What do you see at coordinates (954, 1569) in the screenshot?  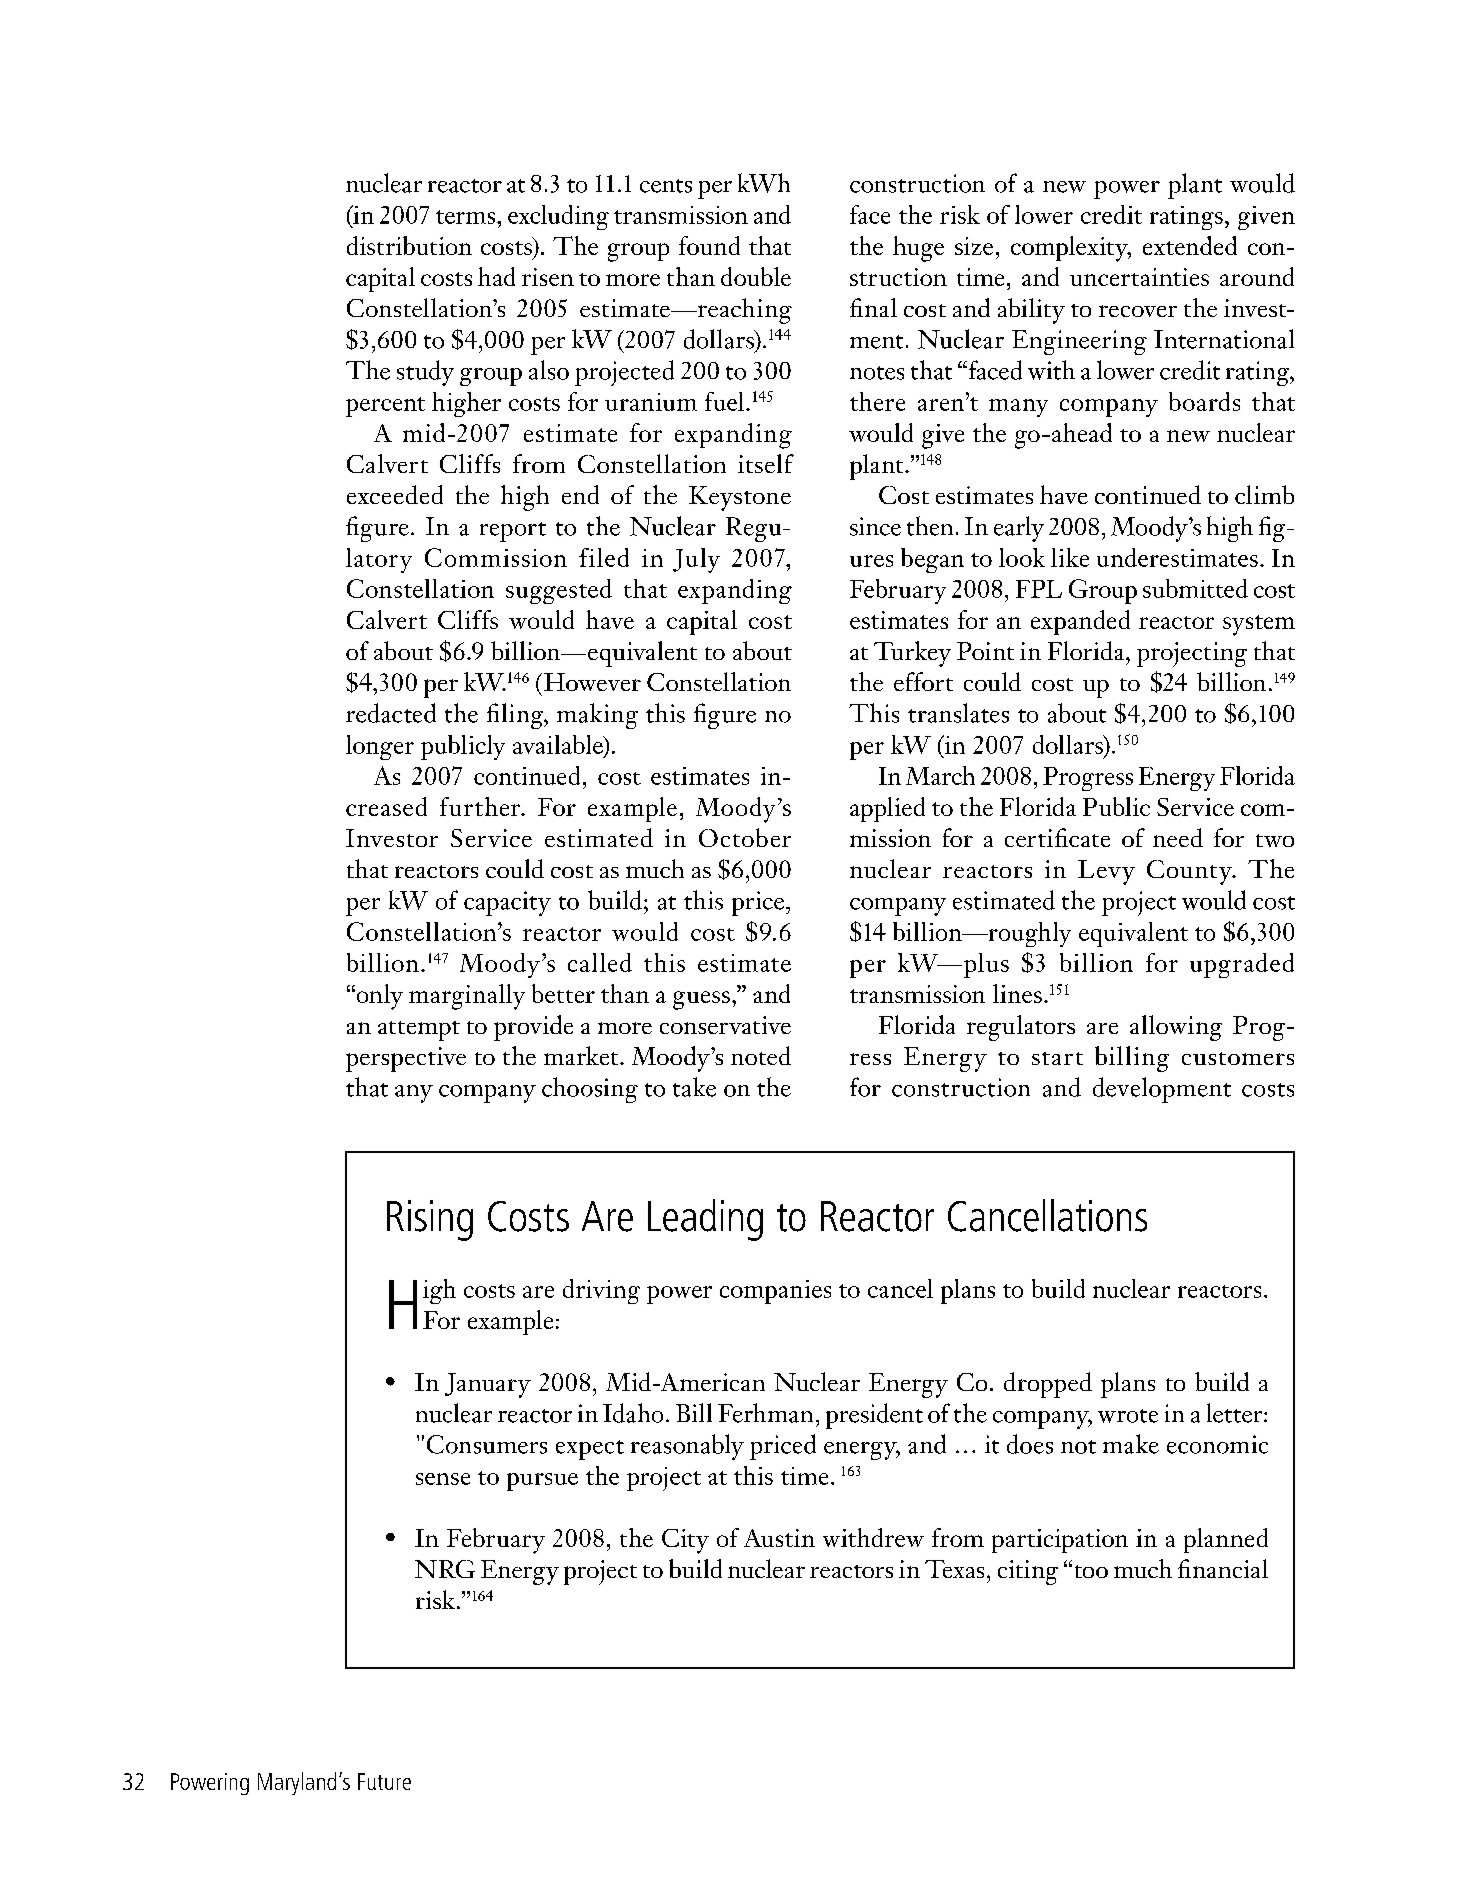 I see `Texas` at bounding box center [954, 1569].
